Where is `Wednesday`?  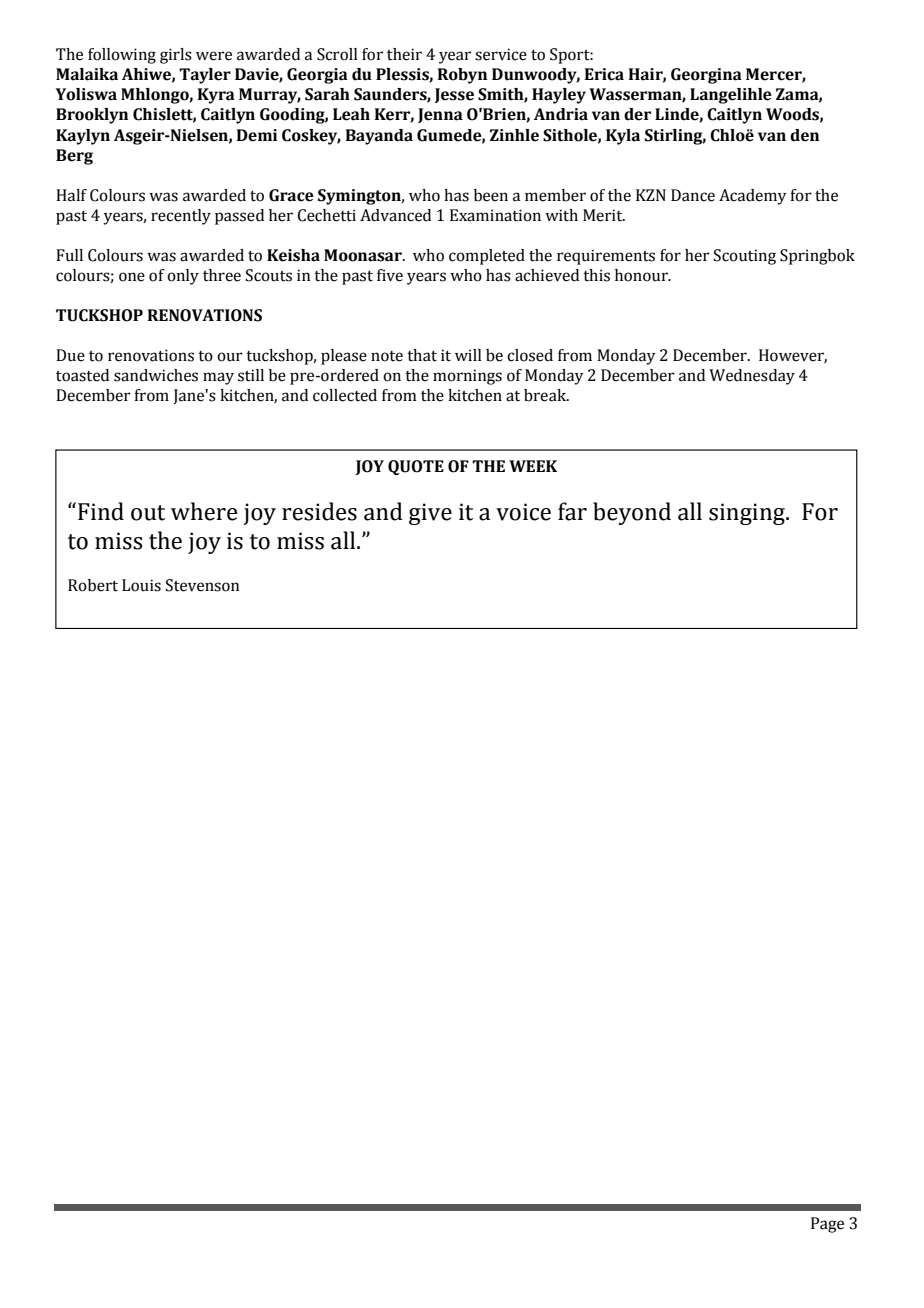 Wednesday is located at coordinates (752, 377).
